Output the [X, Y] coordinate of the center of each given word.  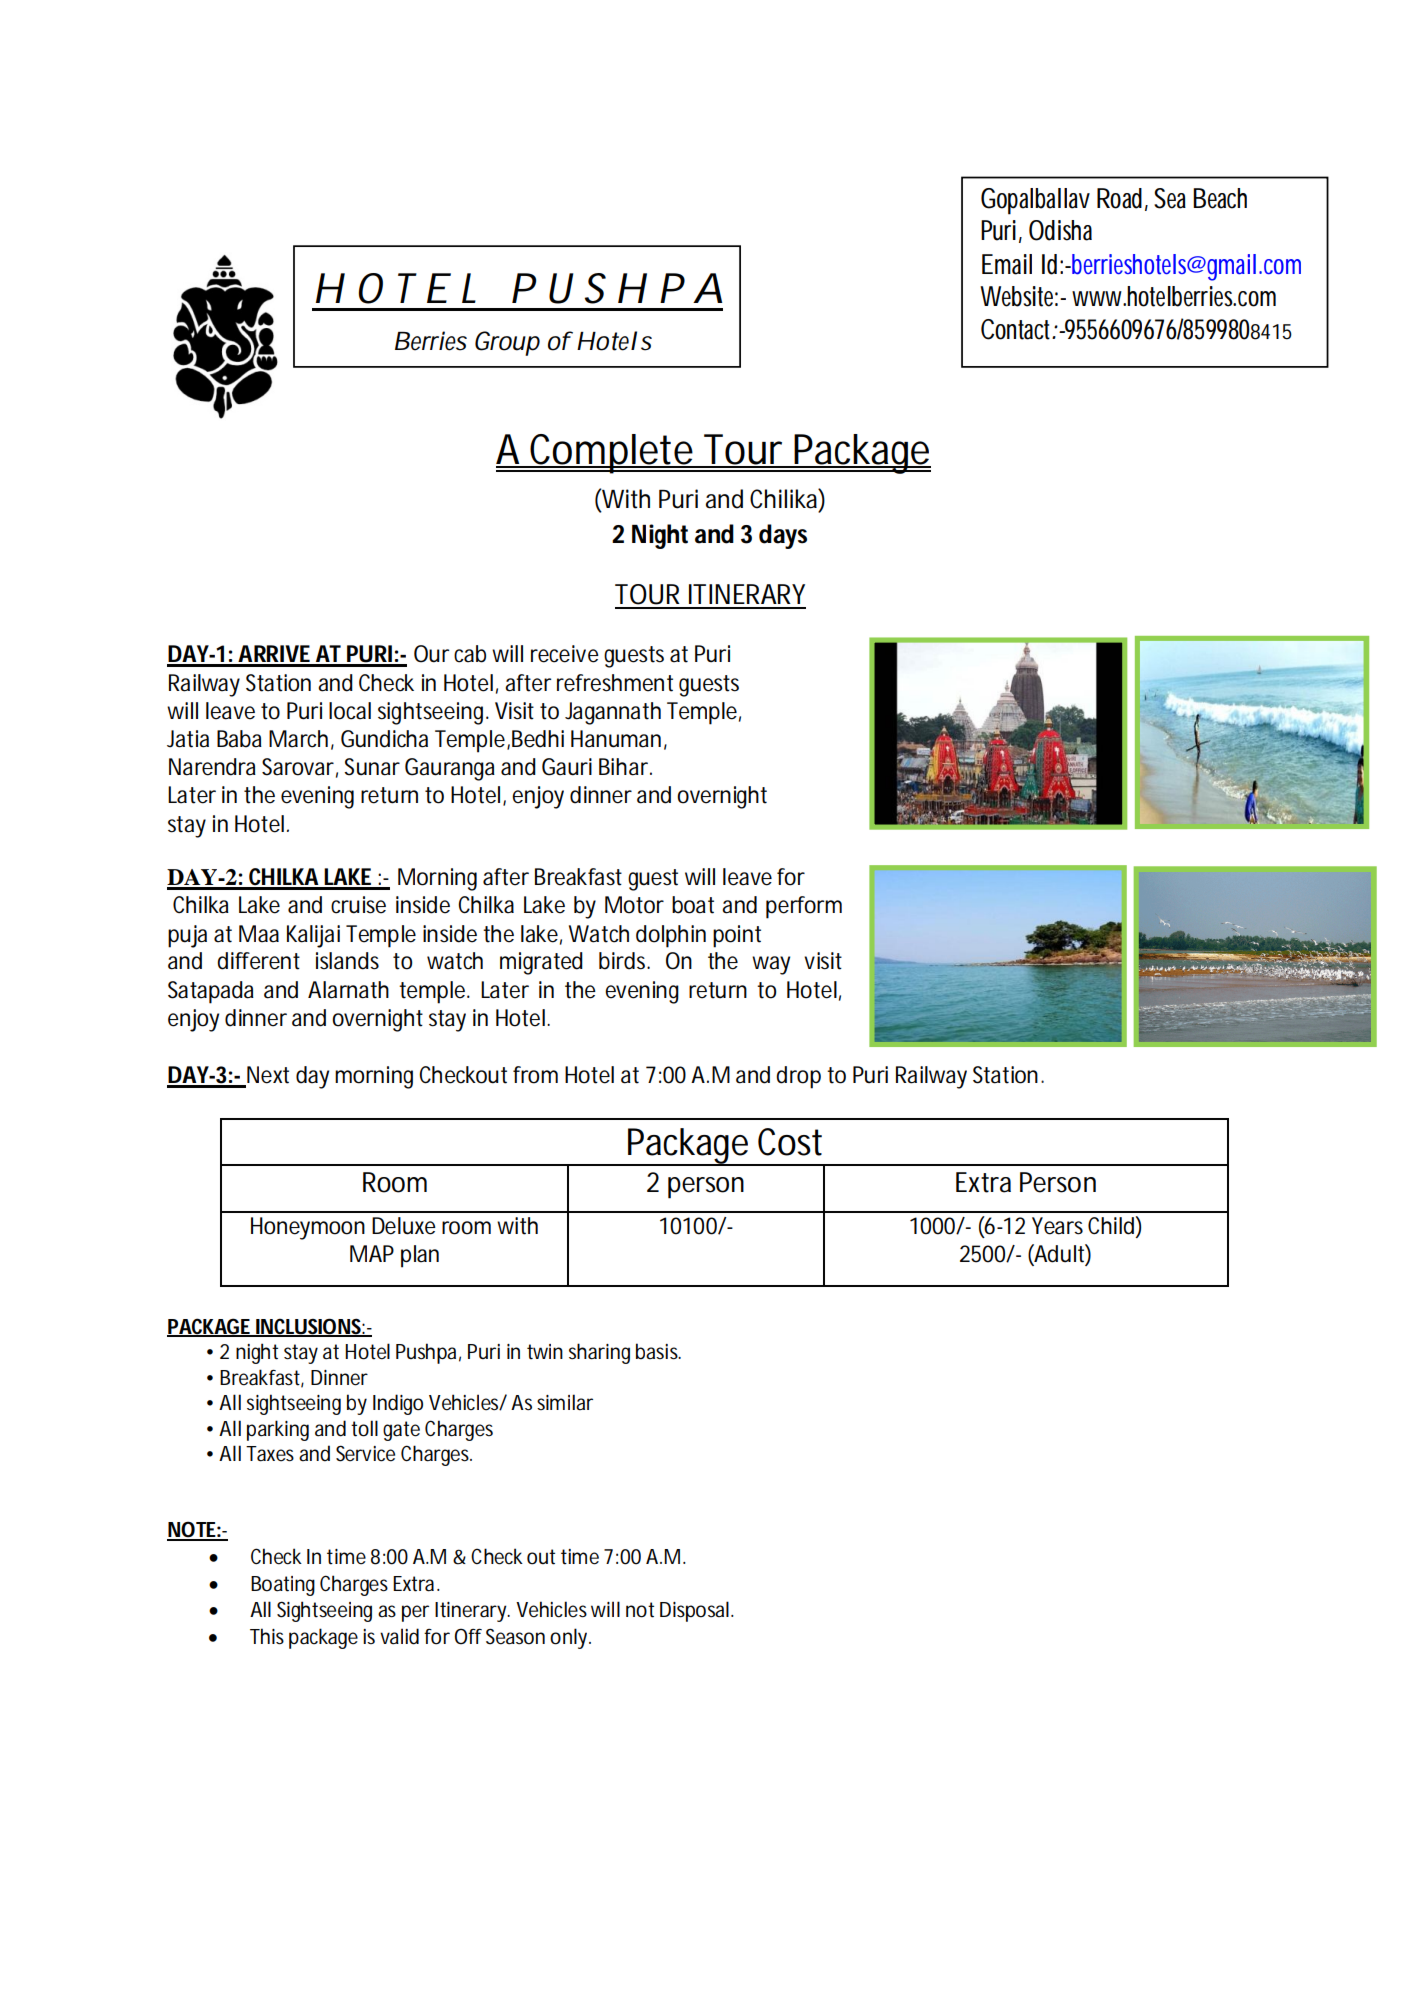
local [350, 711]
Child [1111, 1226]
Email [1007, 264]
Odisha [1060, 230]
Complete [611, 454]
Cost [790, 1142]
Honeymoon [308, 1228]
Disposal [694, 1611]
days [783, 536]
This [267, 1636]
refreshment [615, 683]
